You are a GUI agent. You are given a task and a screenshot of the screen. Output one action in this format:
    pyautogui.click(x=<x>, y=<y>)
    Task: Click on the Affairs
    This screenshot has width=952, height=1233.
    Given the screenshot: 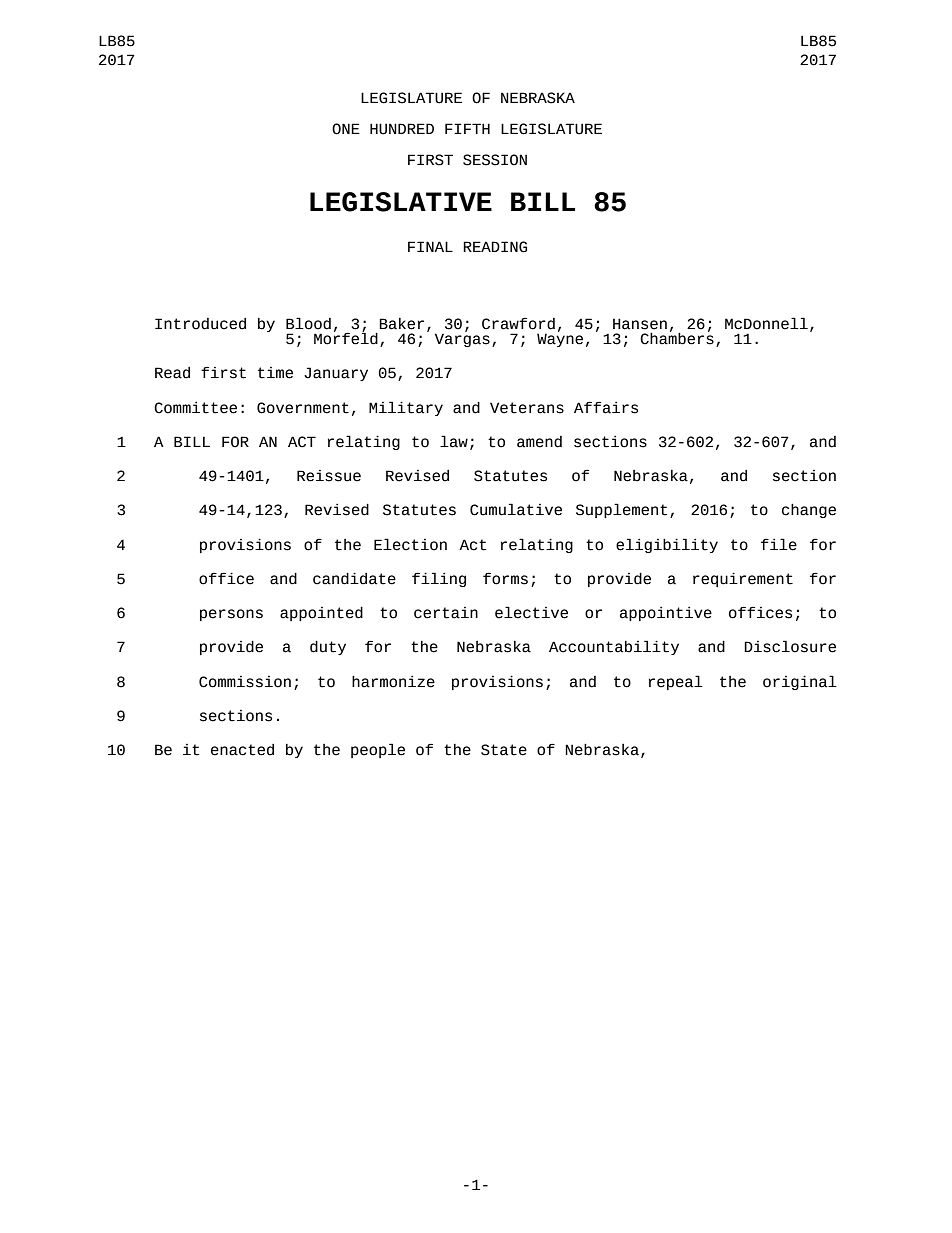 What is the action you would take?
    pyautogui.click(x=606, y=407)
